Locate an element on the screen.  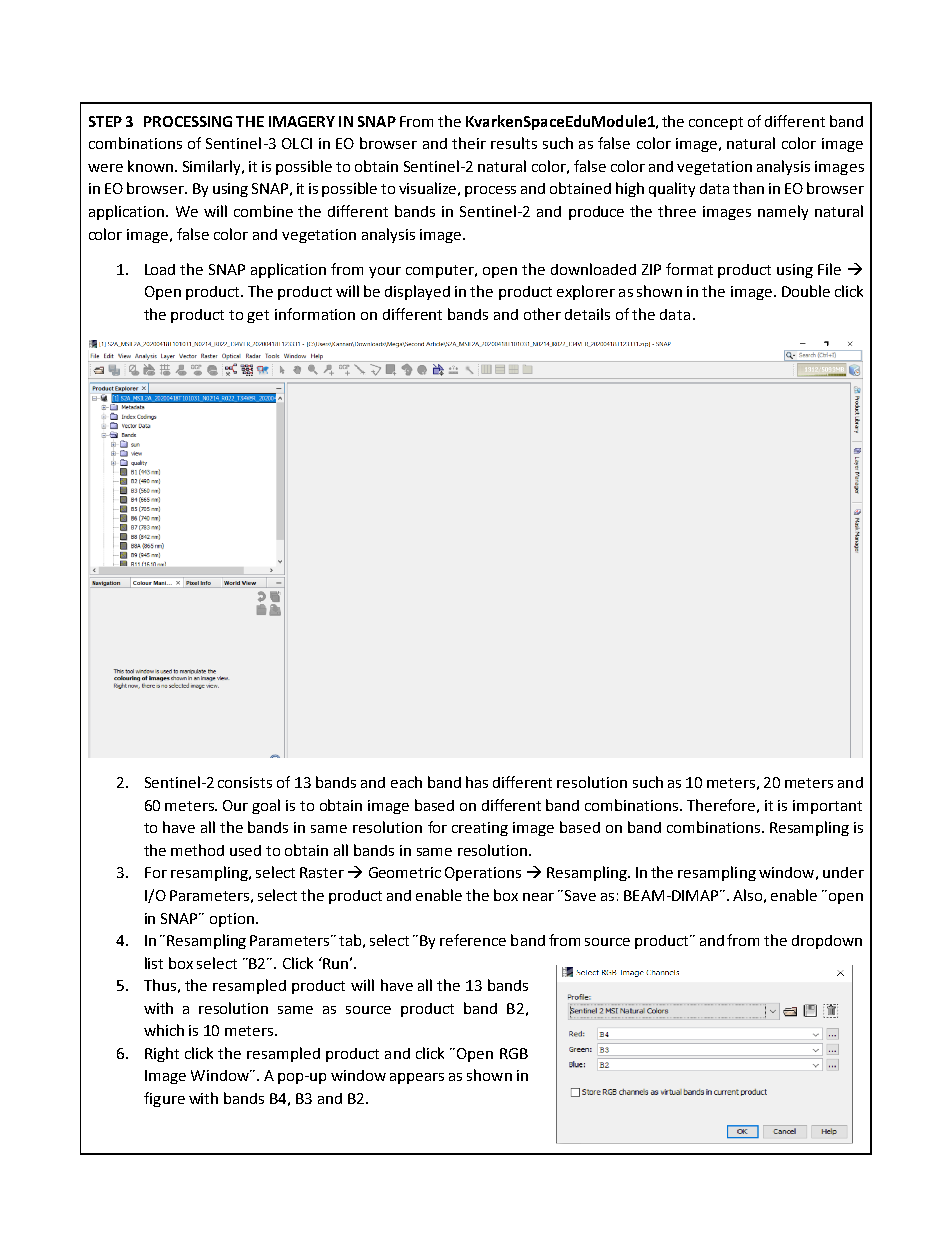
consists is located at coordinates (245, 782).
